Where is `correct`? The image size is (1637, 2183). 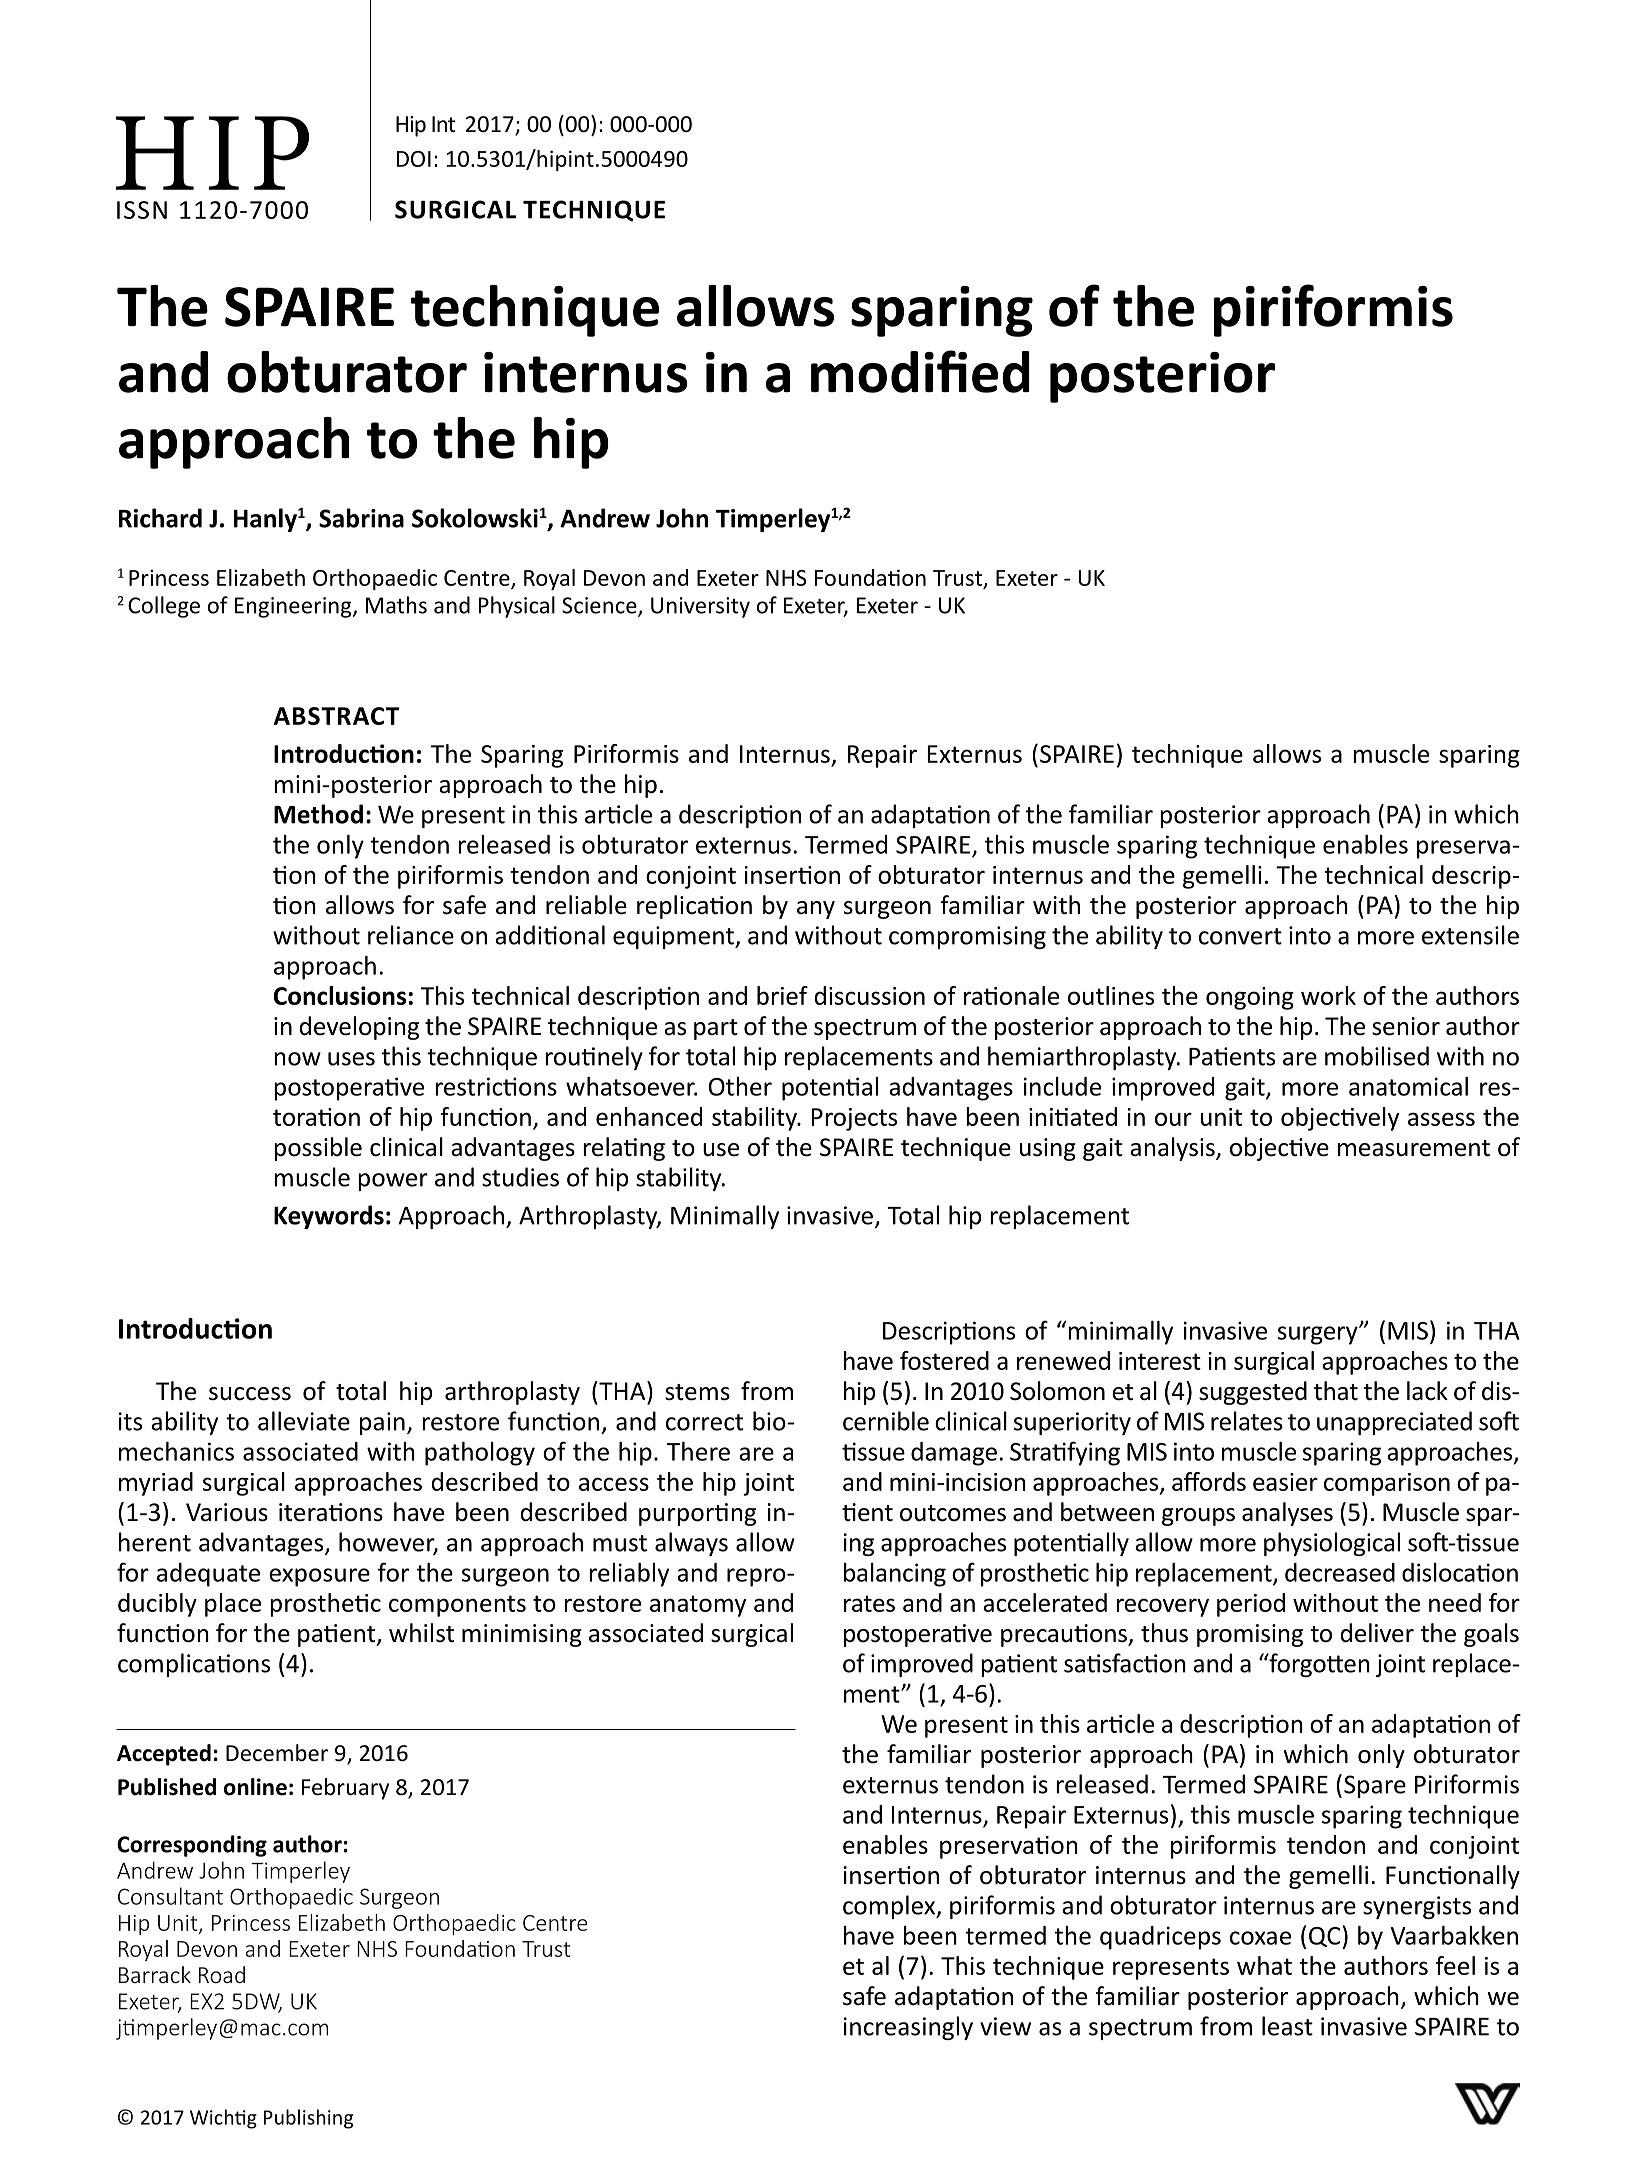 correct is located at coordinates (704, 1422).
